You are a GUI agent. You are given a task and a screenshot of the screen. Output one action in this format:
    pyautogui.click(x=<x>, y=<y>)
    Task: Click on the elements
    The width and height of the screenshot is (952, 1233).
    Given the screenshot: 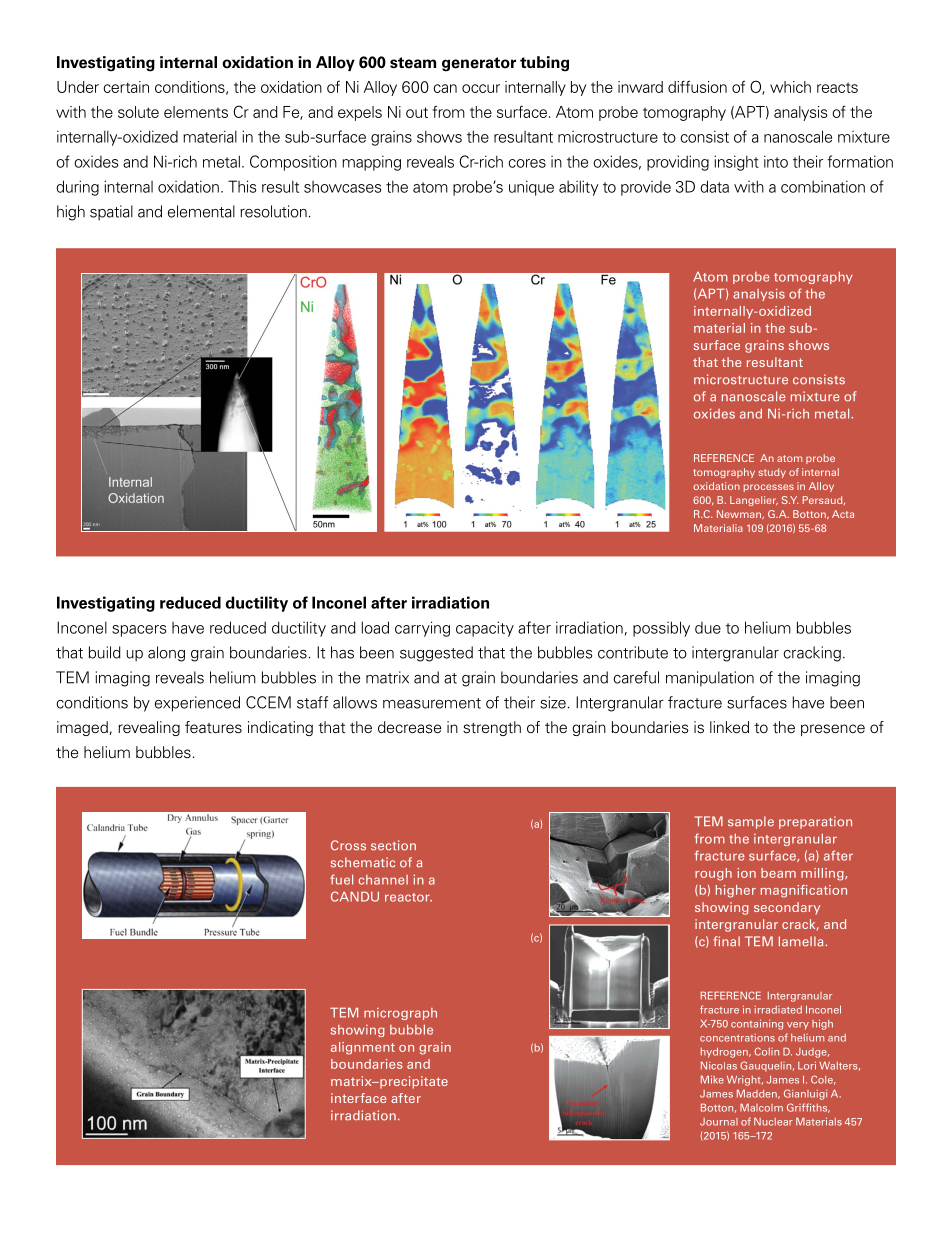 What is the action you would take?
    pyautogui.click(x=196, y=112)
